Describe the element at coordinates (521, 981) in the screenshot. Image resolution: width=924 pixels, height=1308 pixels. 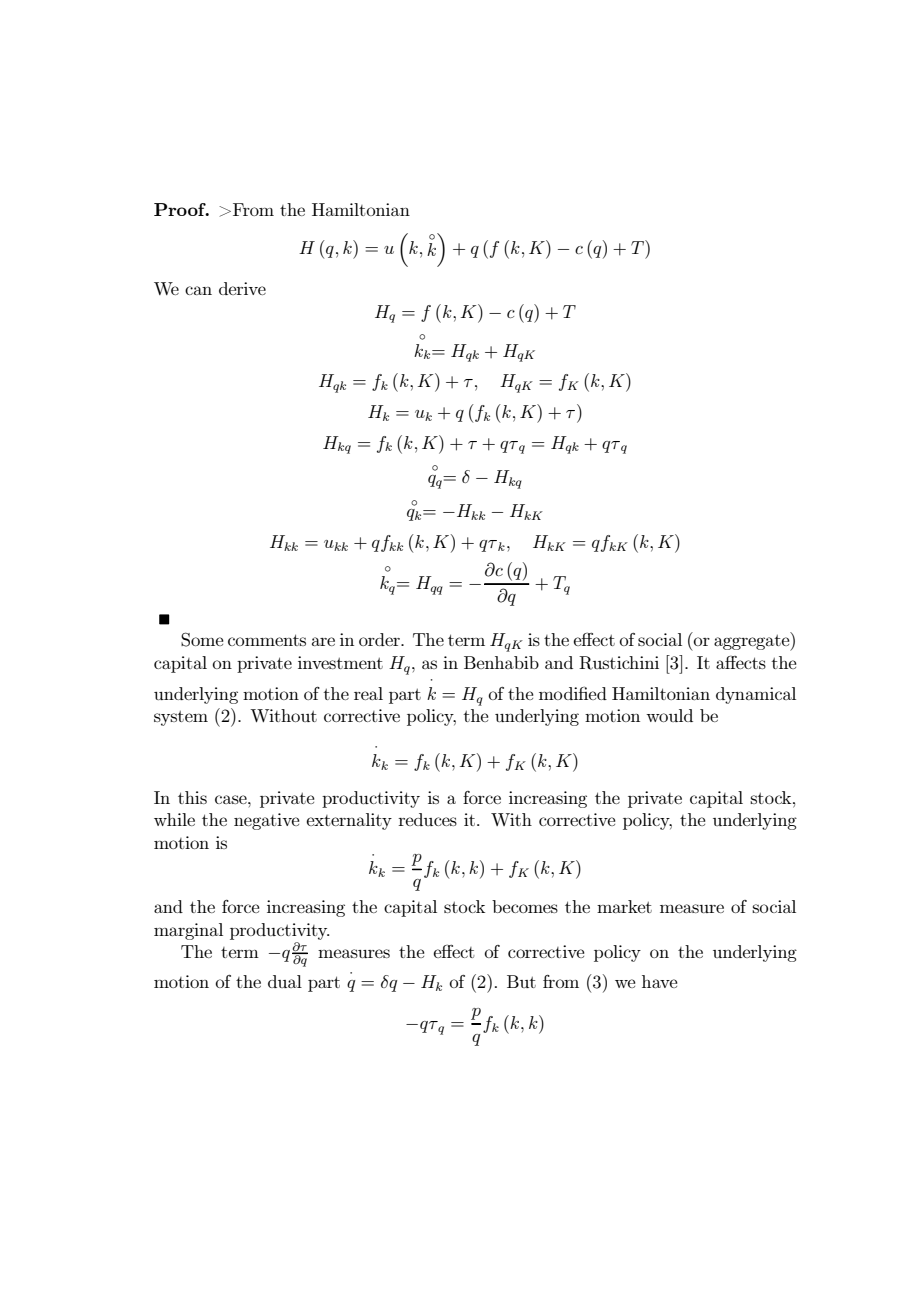
I see `But` at that location.
